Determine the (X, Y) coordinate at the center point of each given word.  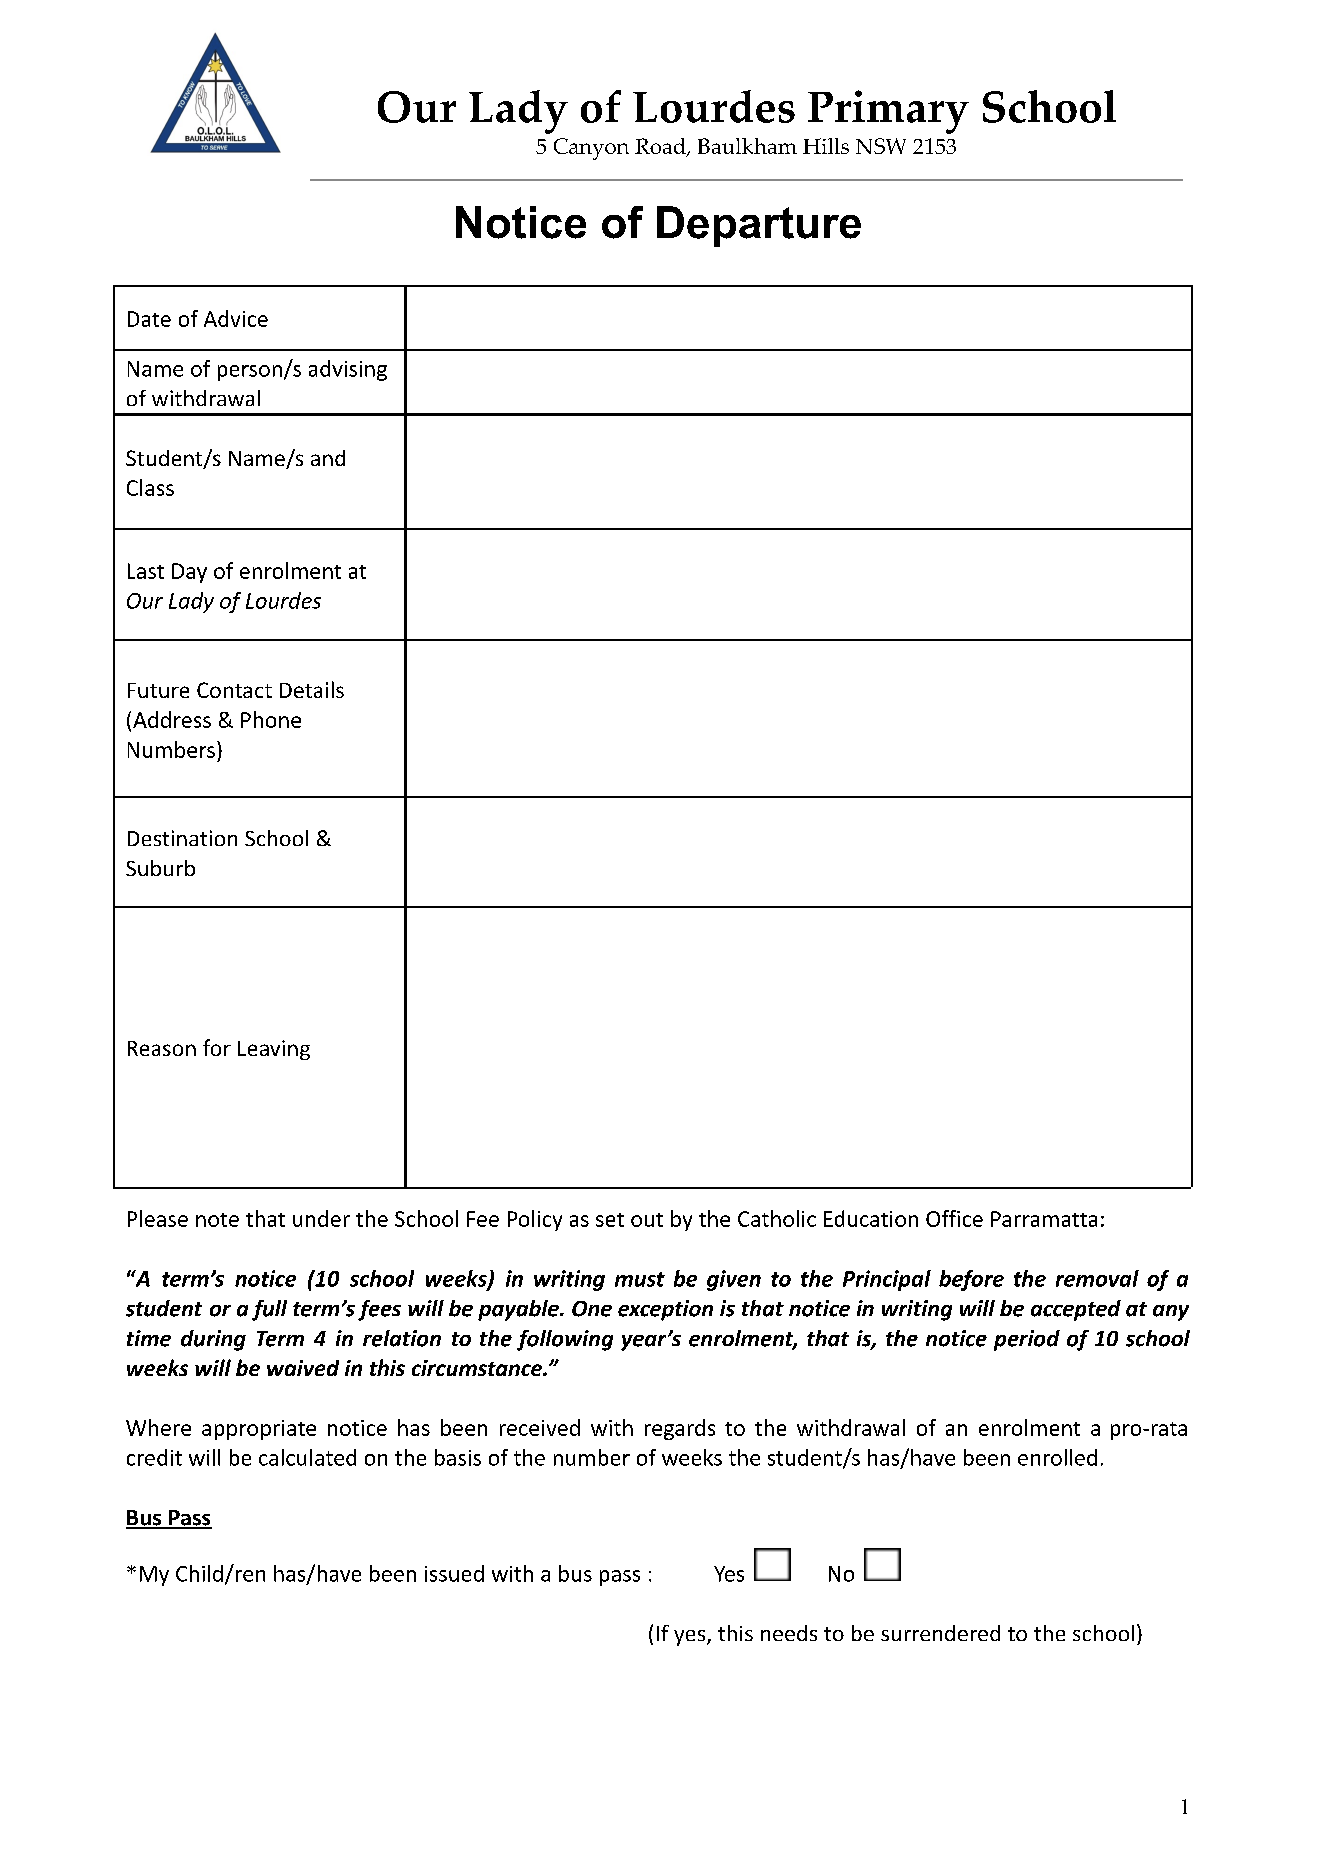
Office (954, 1218)
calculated (307, 1457)
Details (312, 689)
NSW (881, 146)
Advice (236, 318)
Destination (182, 838)
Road (661, 147)
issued (454, 1573)
